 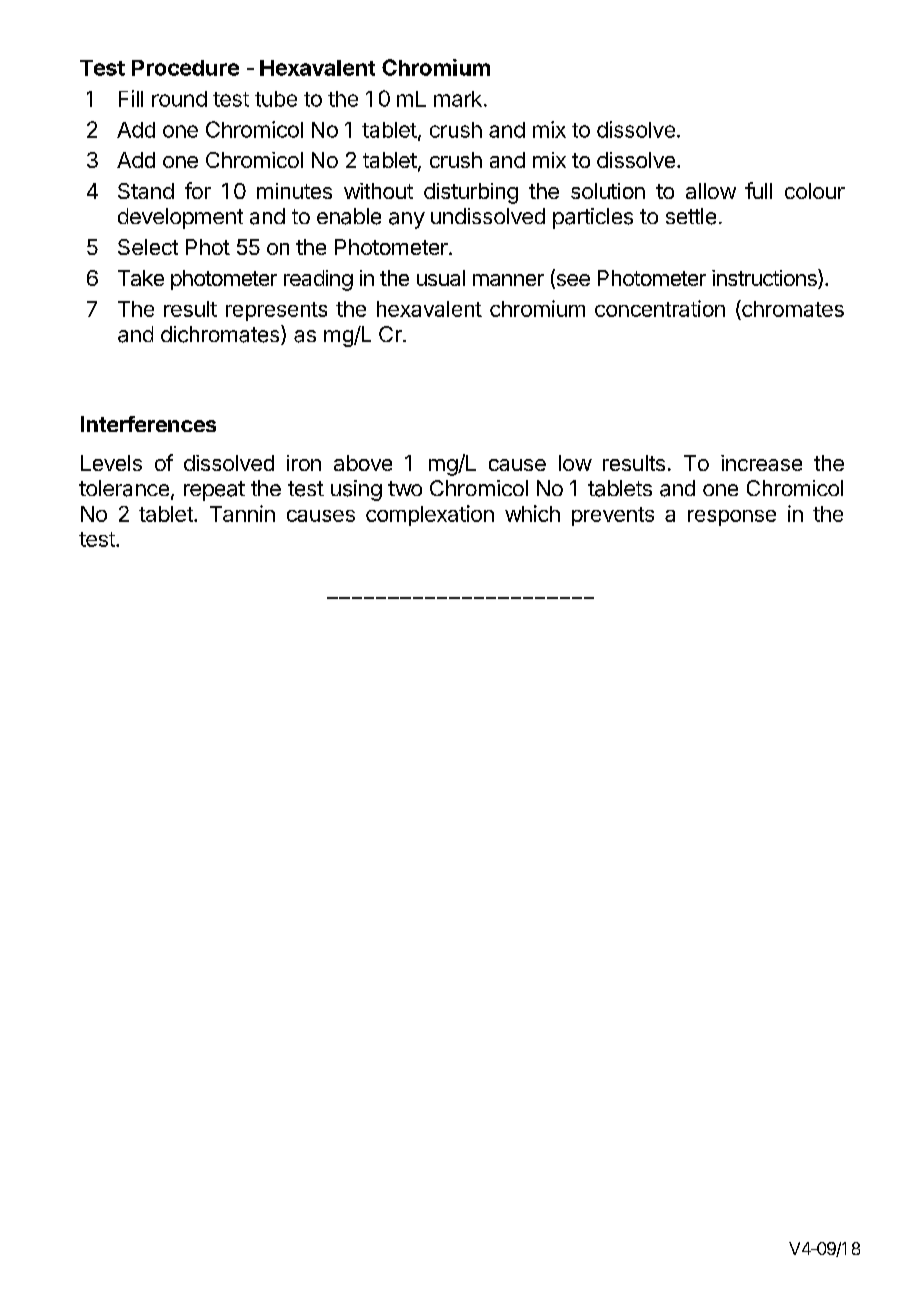 What do you see at coordinates (765, 279) in the image?
I see `instructions` at bounding box center [765, 279].
